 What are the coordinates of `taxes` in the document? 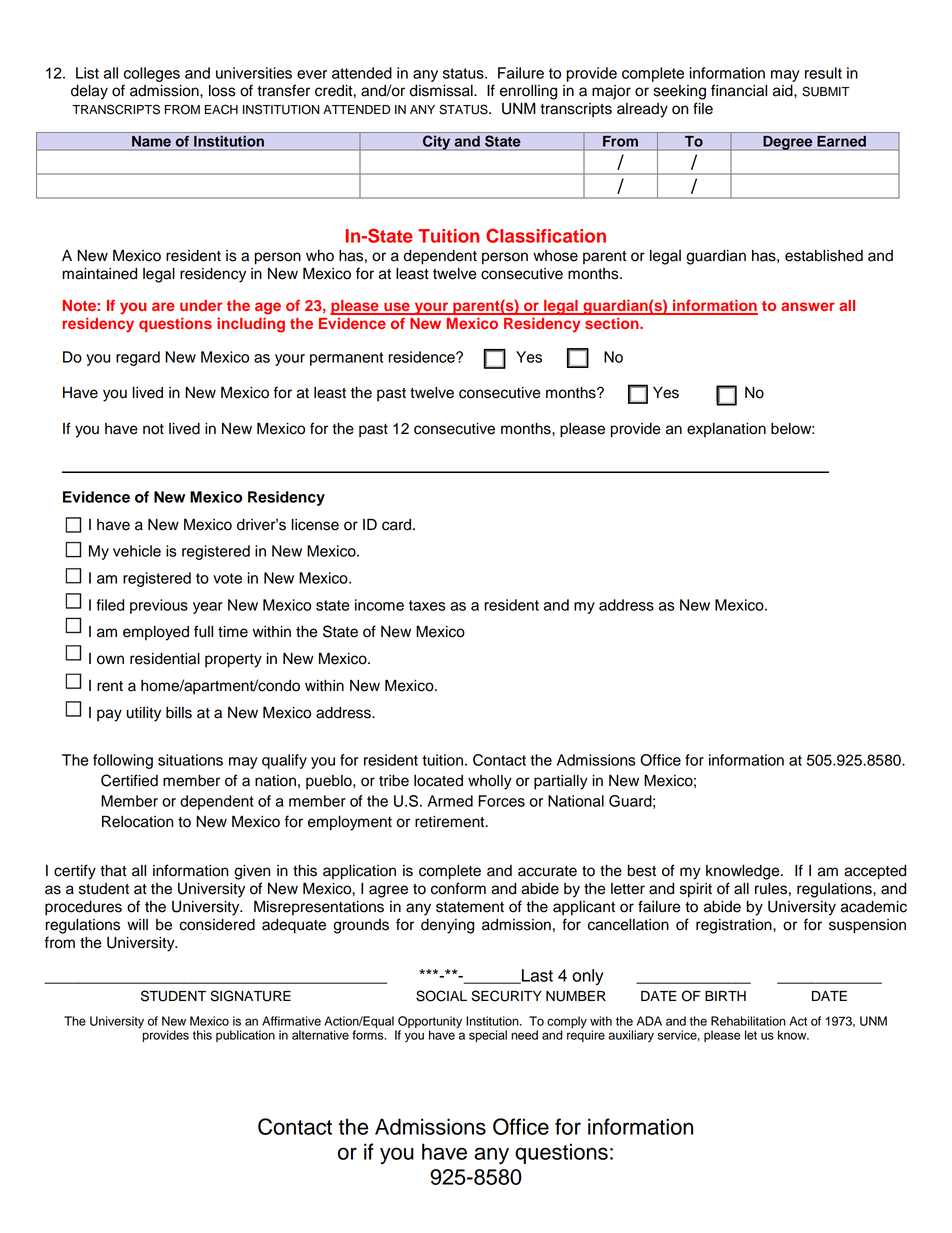 It's located at (427, 605).
